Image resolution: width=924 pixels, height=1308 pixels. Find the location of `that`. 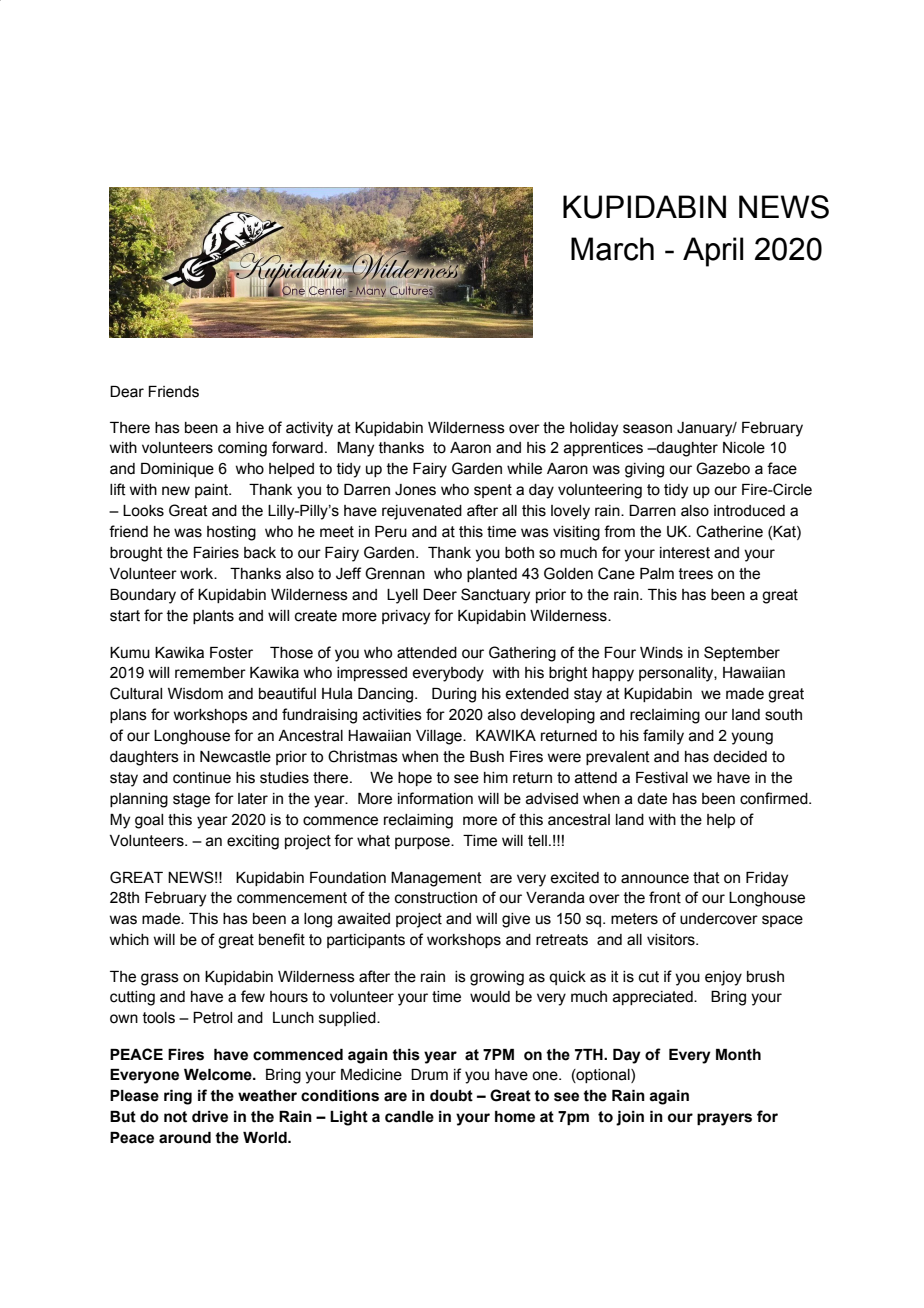

that is located at coordinates (706, 878).
